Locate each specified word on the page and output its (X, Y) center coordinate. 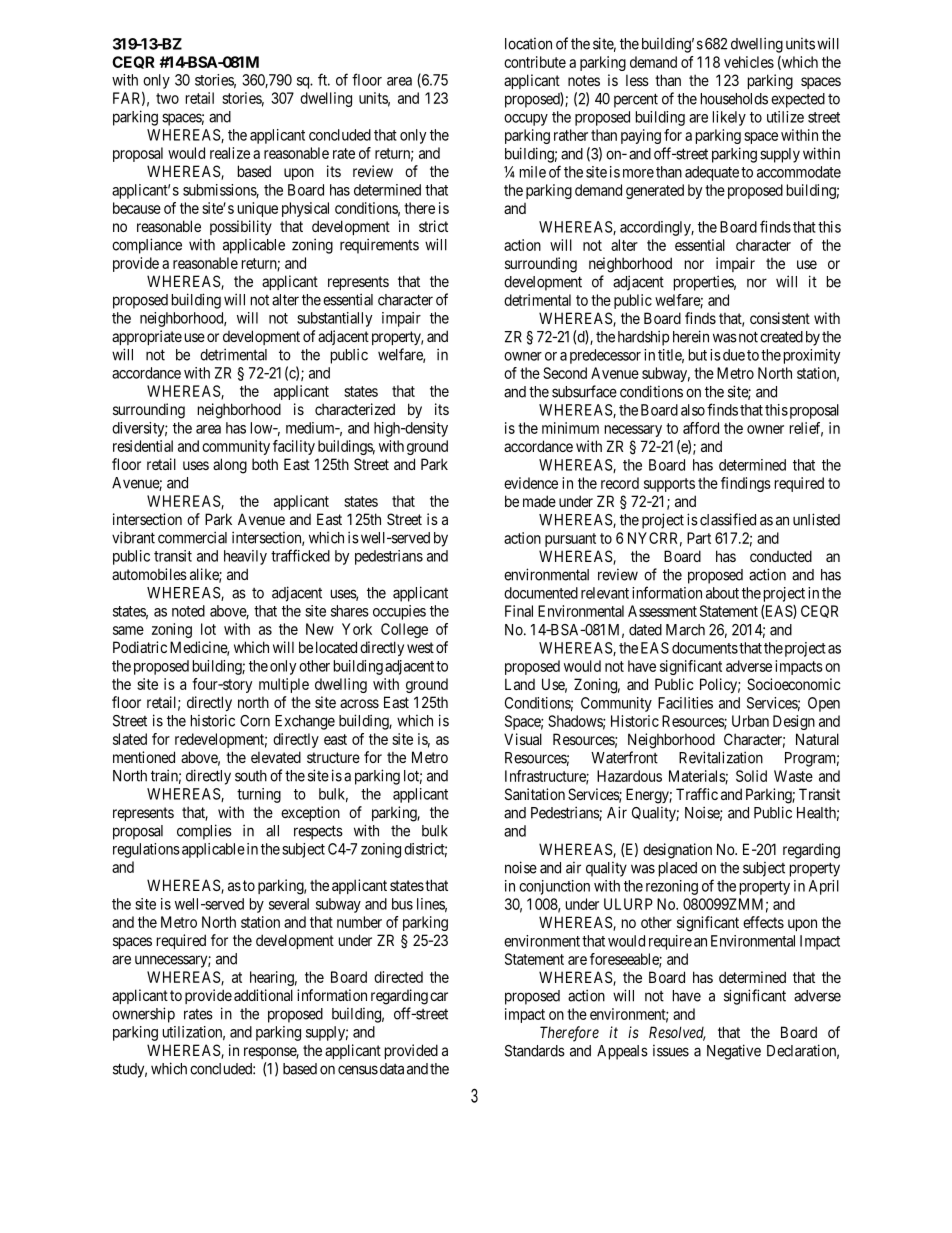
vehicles (749, 62)
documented (541, 593)
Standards (535, 1051)
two (167, 98)
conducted (781, 556)
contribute (535, 62)
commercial (192, 537)
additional (263, 995)
